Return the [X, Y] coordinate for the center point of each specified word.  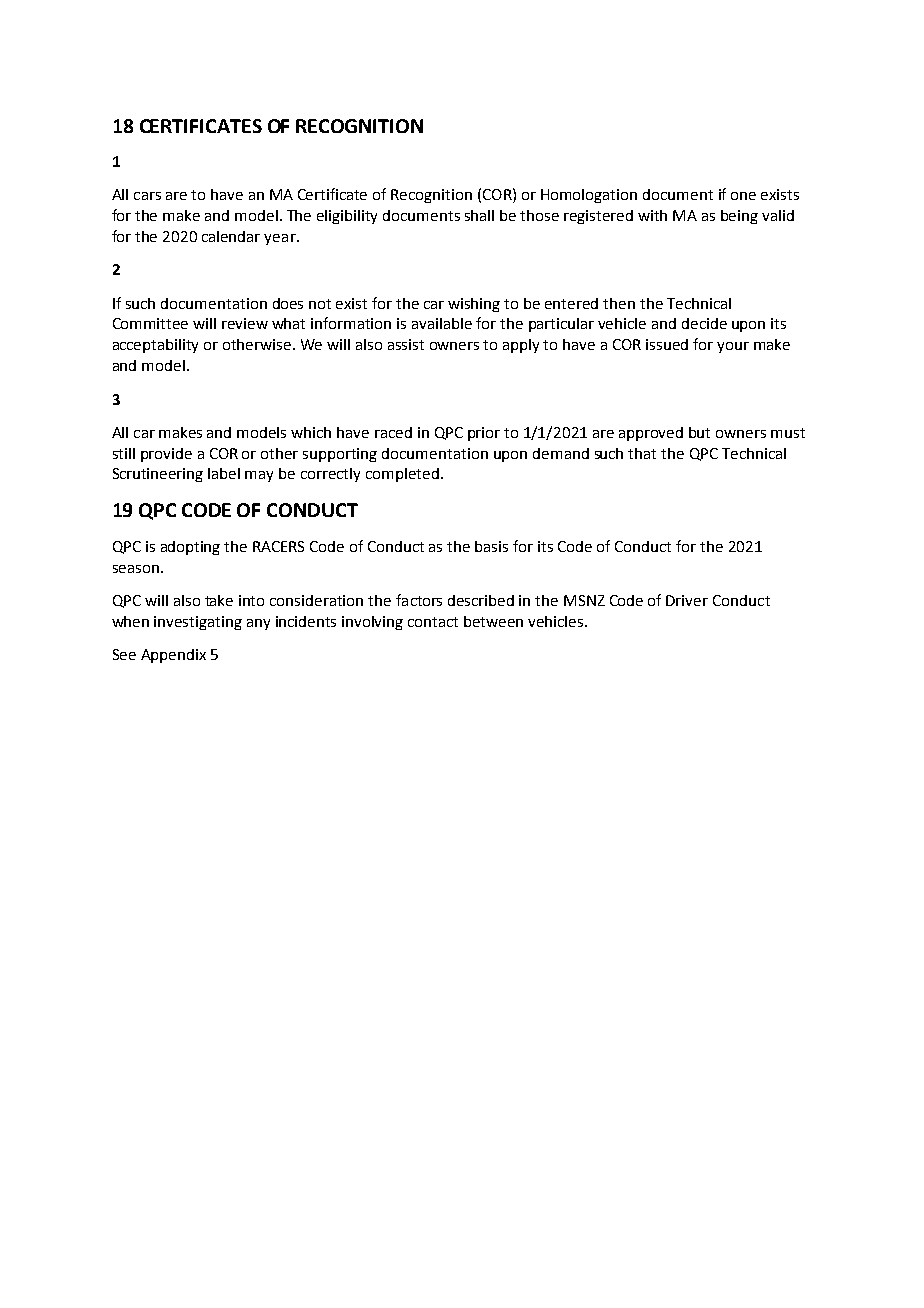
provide [166, 455]
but [699, 432]
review [245, 323]
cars [147, 196]
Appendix [173, 656]
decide [704, 323]
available [442, 323]
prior [484, 434]
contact [433, 622]
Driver [687, 600]
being [739, 217]
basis [491, 546]
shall [479, 215]
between [493, 621]
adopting [190, 548]
